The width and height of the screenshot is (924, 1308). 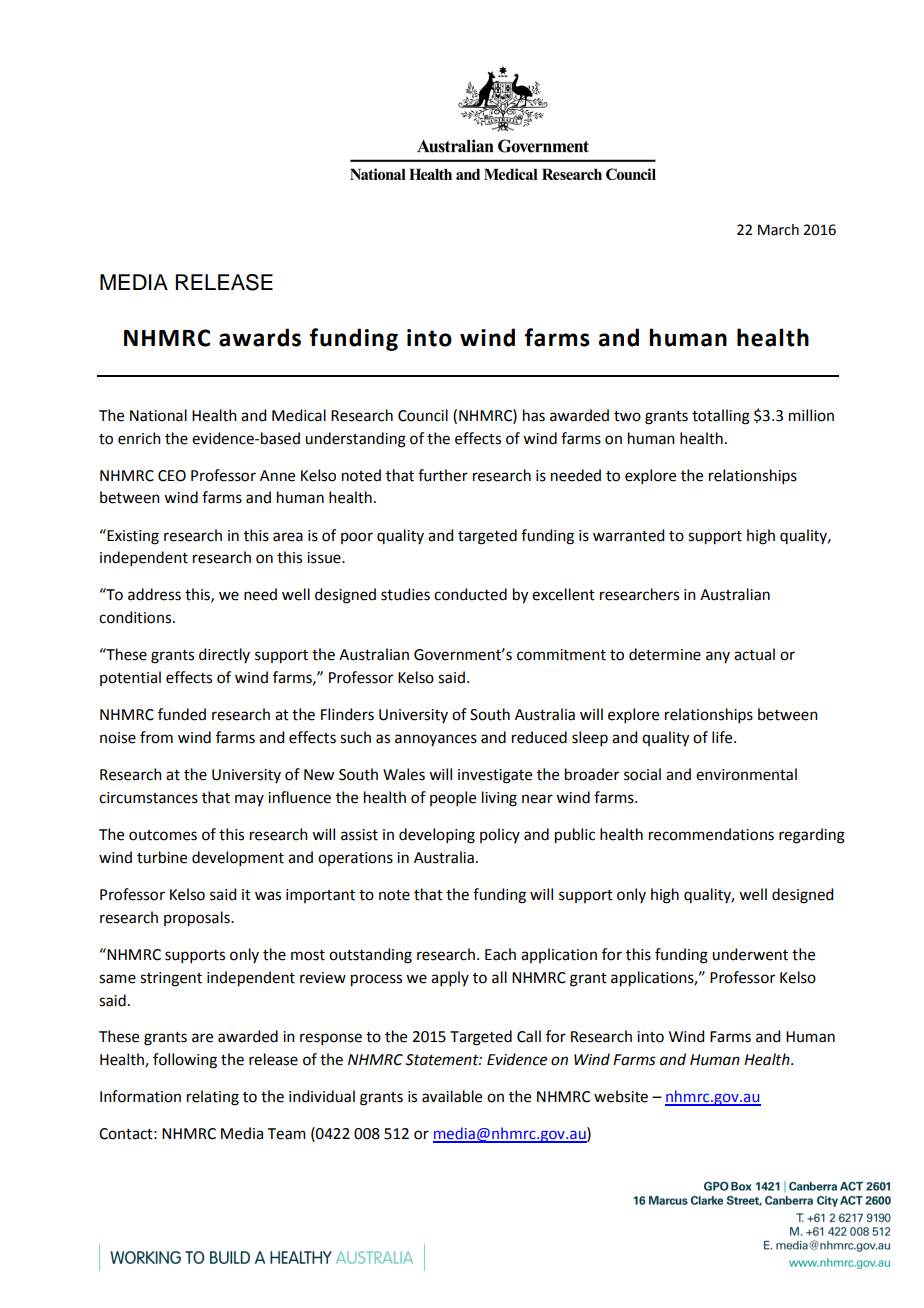 What do you see at coordinates (224, 655) in the screenshot?
I see `directly` at bounding box center [224, 655].
